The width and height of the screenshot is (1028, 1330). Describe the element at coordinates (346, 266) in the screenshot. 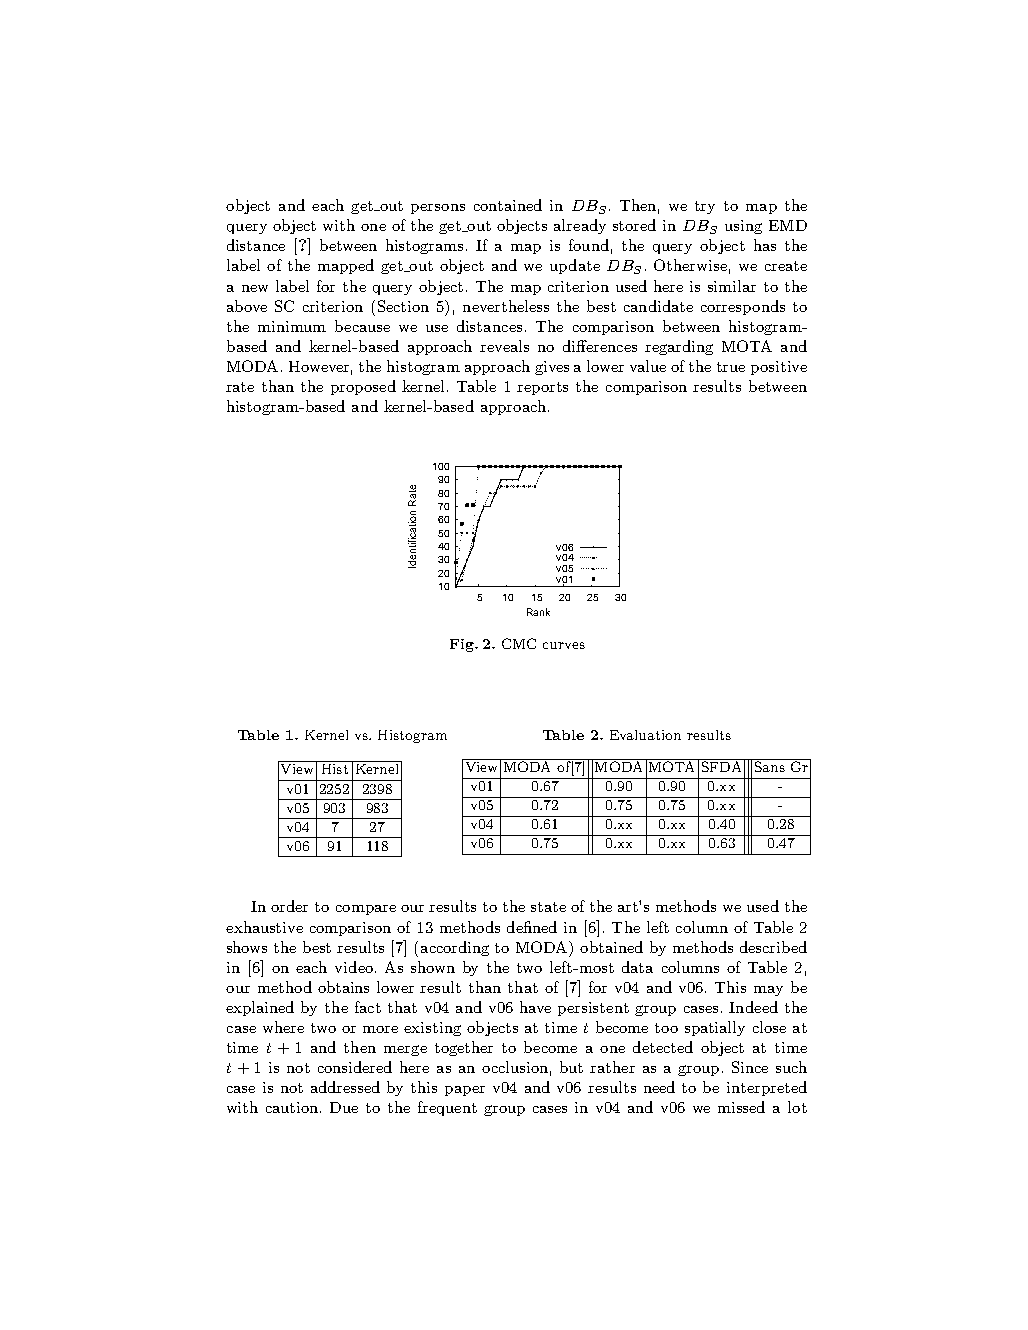

I see `mapped` at that location.
